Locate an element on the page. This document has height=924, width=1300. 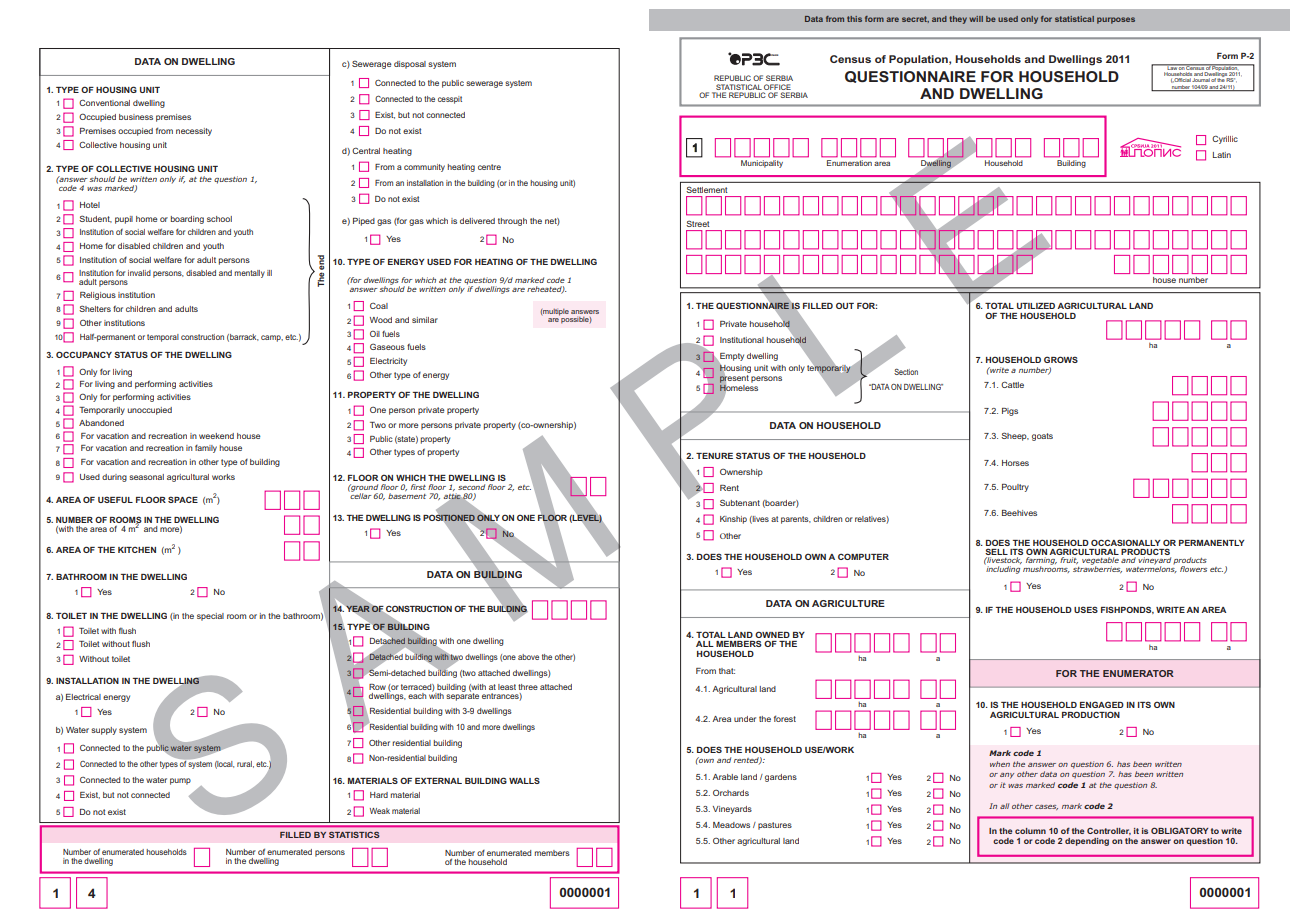
goats is located at coordinates (1042, 437).
